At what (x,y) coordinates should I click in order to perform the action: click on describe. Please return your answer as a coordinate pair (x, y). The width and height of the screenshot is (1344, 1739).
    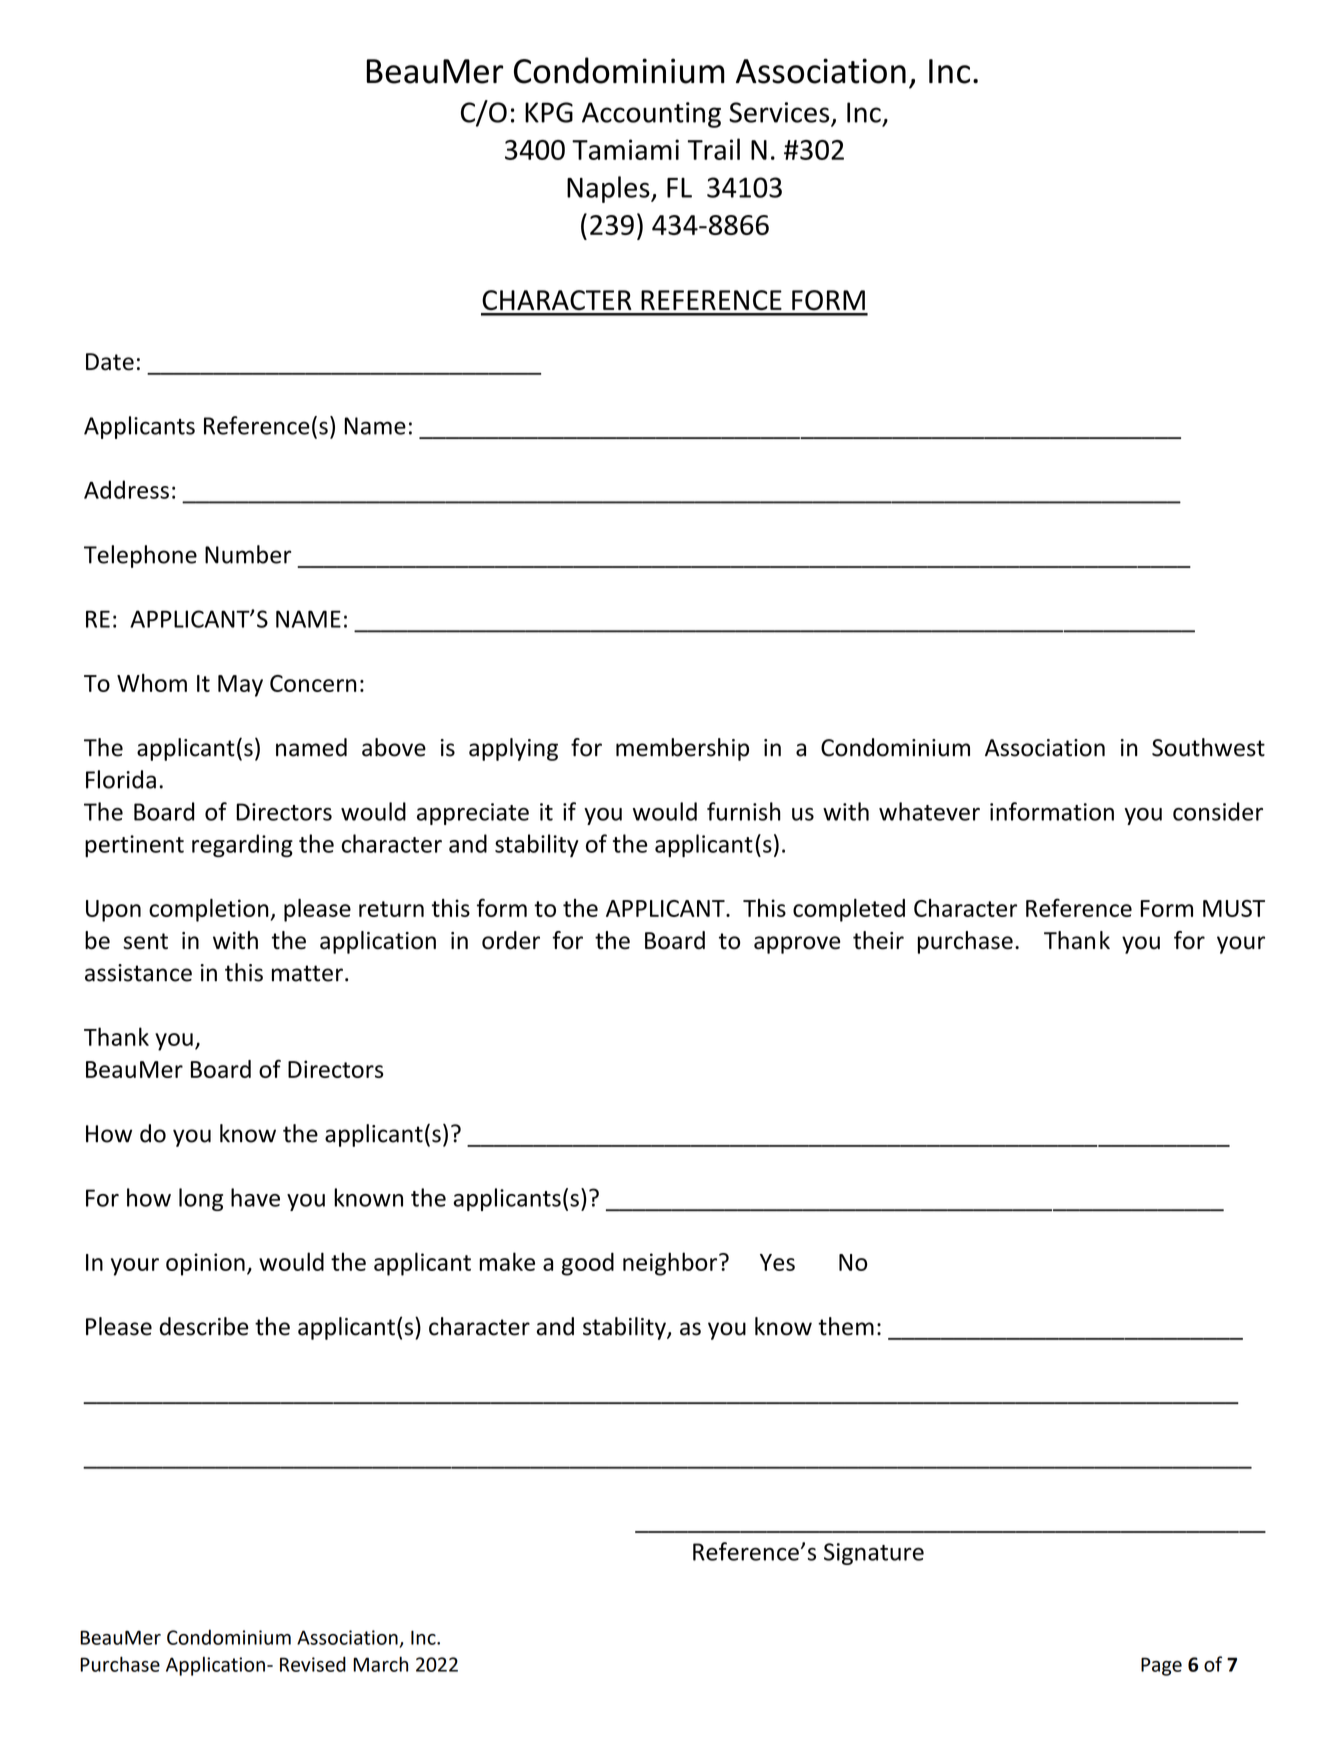
    Looking at the image, I should click on (204, 1326).
